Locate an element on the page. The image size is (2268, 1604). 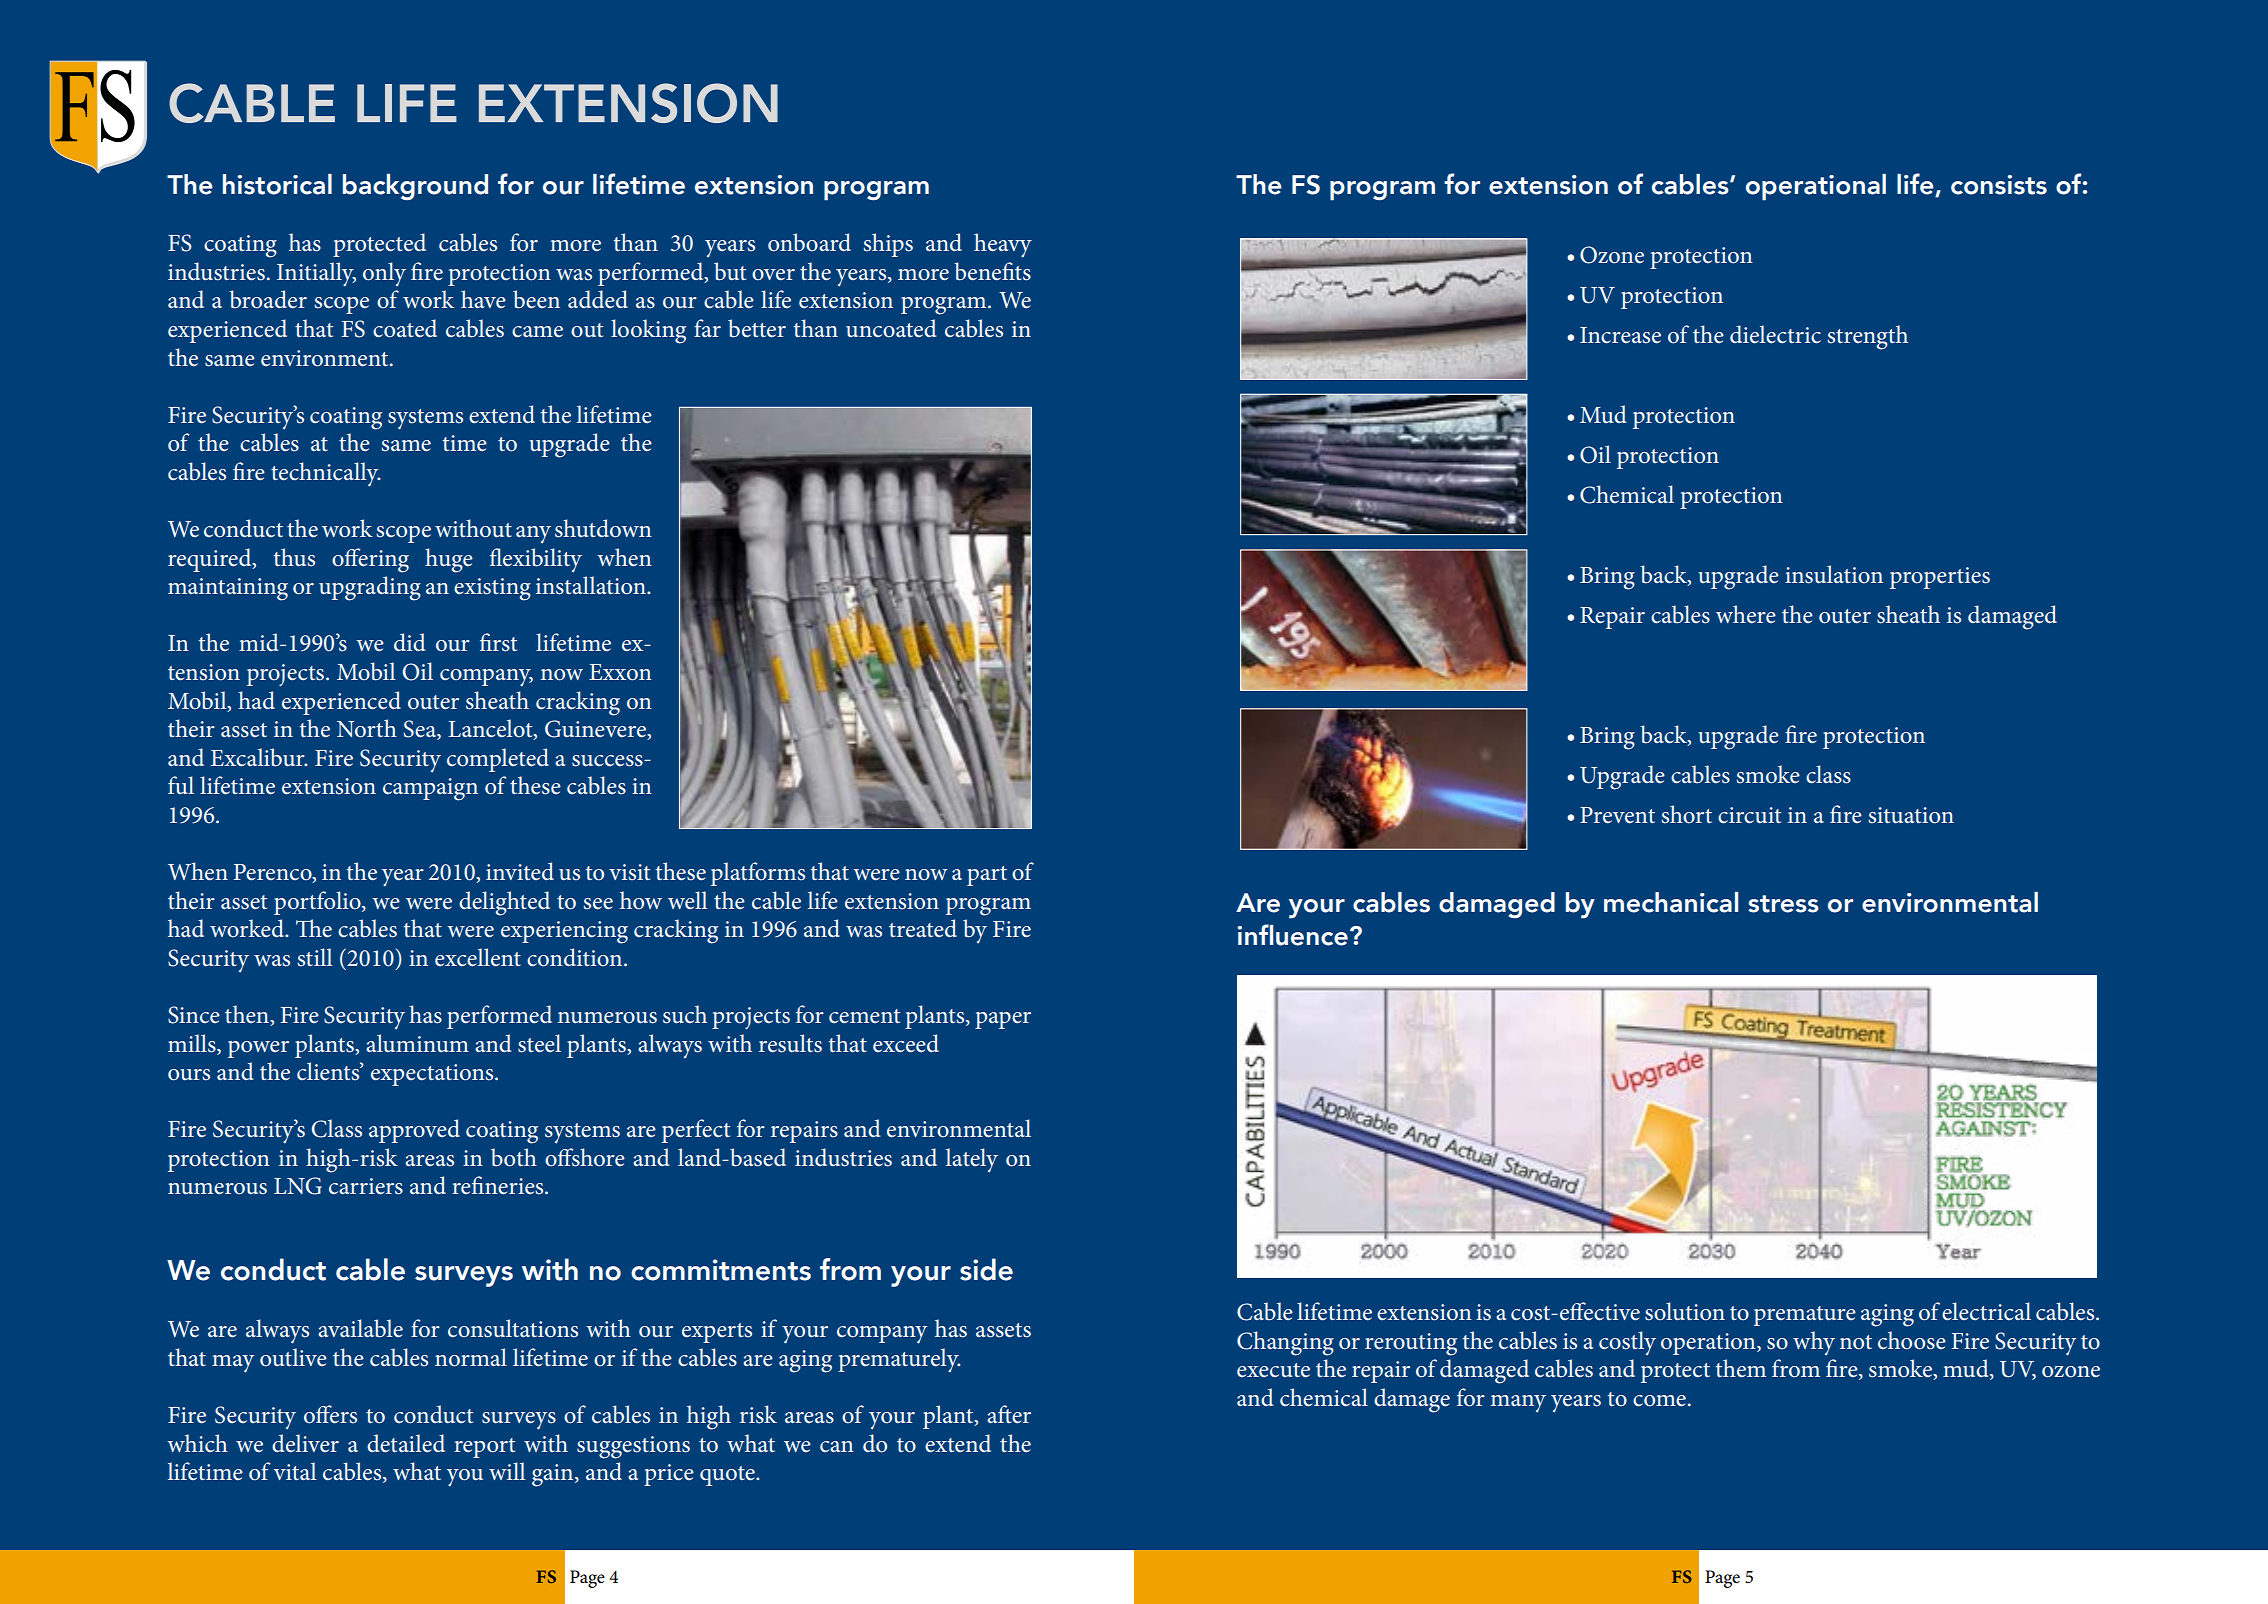
part is located at coordinates (987, 876).
